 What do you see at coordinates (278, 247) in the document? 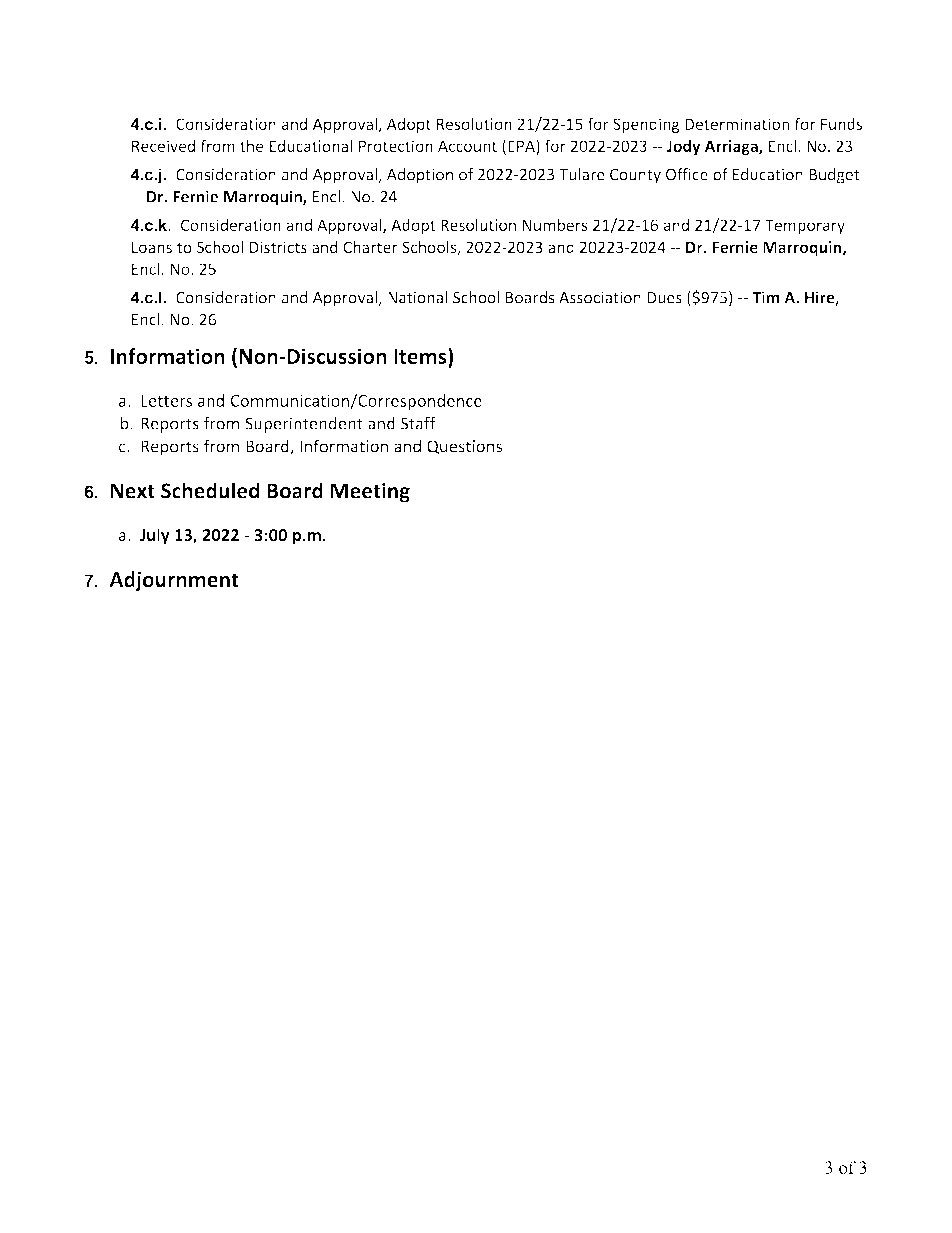
I see `Districts` at bounding box center [278, 247].
